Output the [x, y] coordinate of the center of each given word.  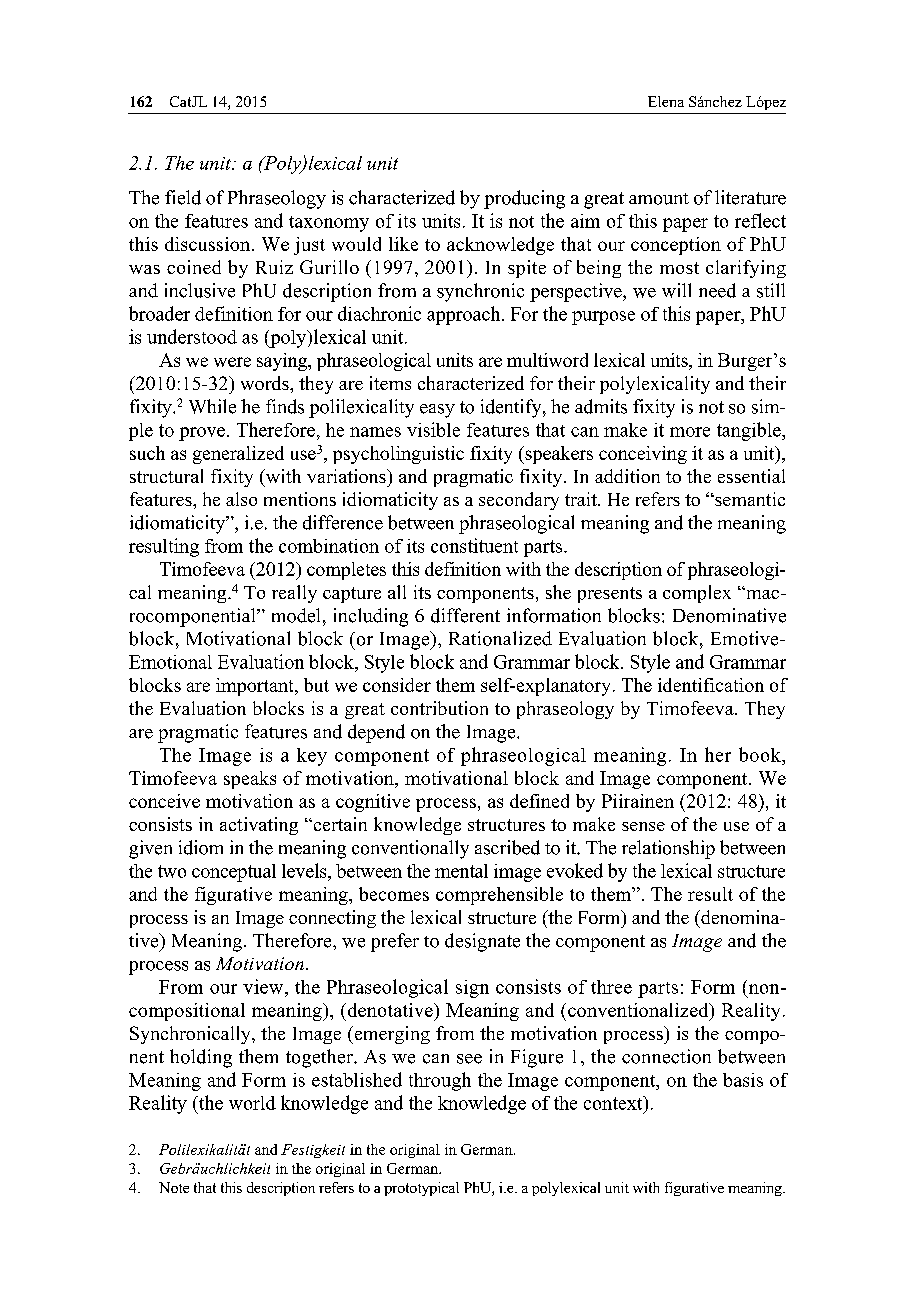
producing [524, 199]
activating [259, 826]
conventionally [410, 849]
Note [174, 1187]
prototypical [421, 1189]
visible [433, 429]
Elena [666, 101]
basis [743, 1080]
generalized [238, 455]
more [690, 432]
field [183, 197]
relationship [668, 849]
